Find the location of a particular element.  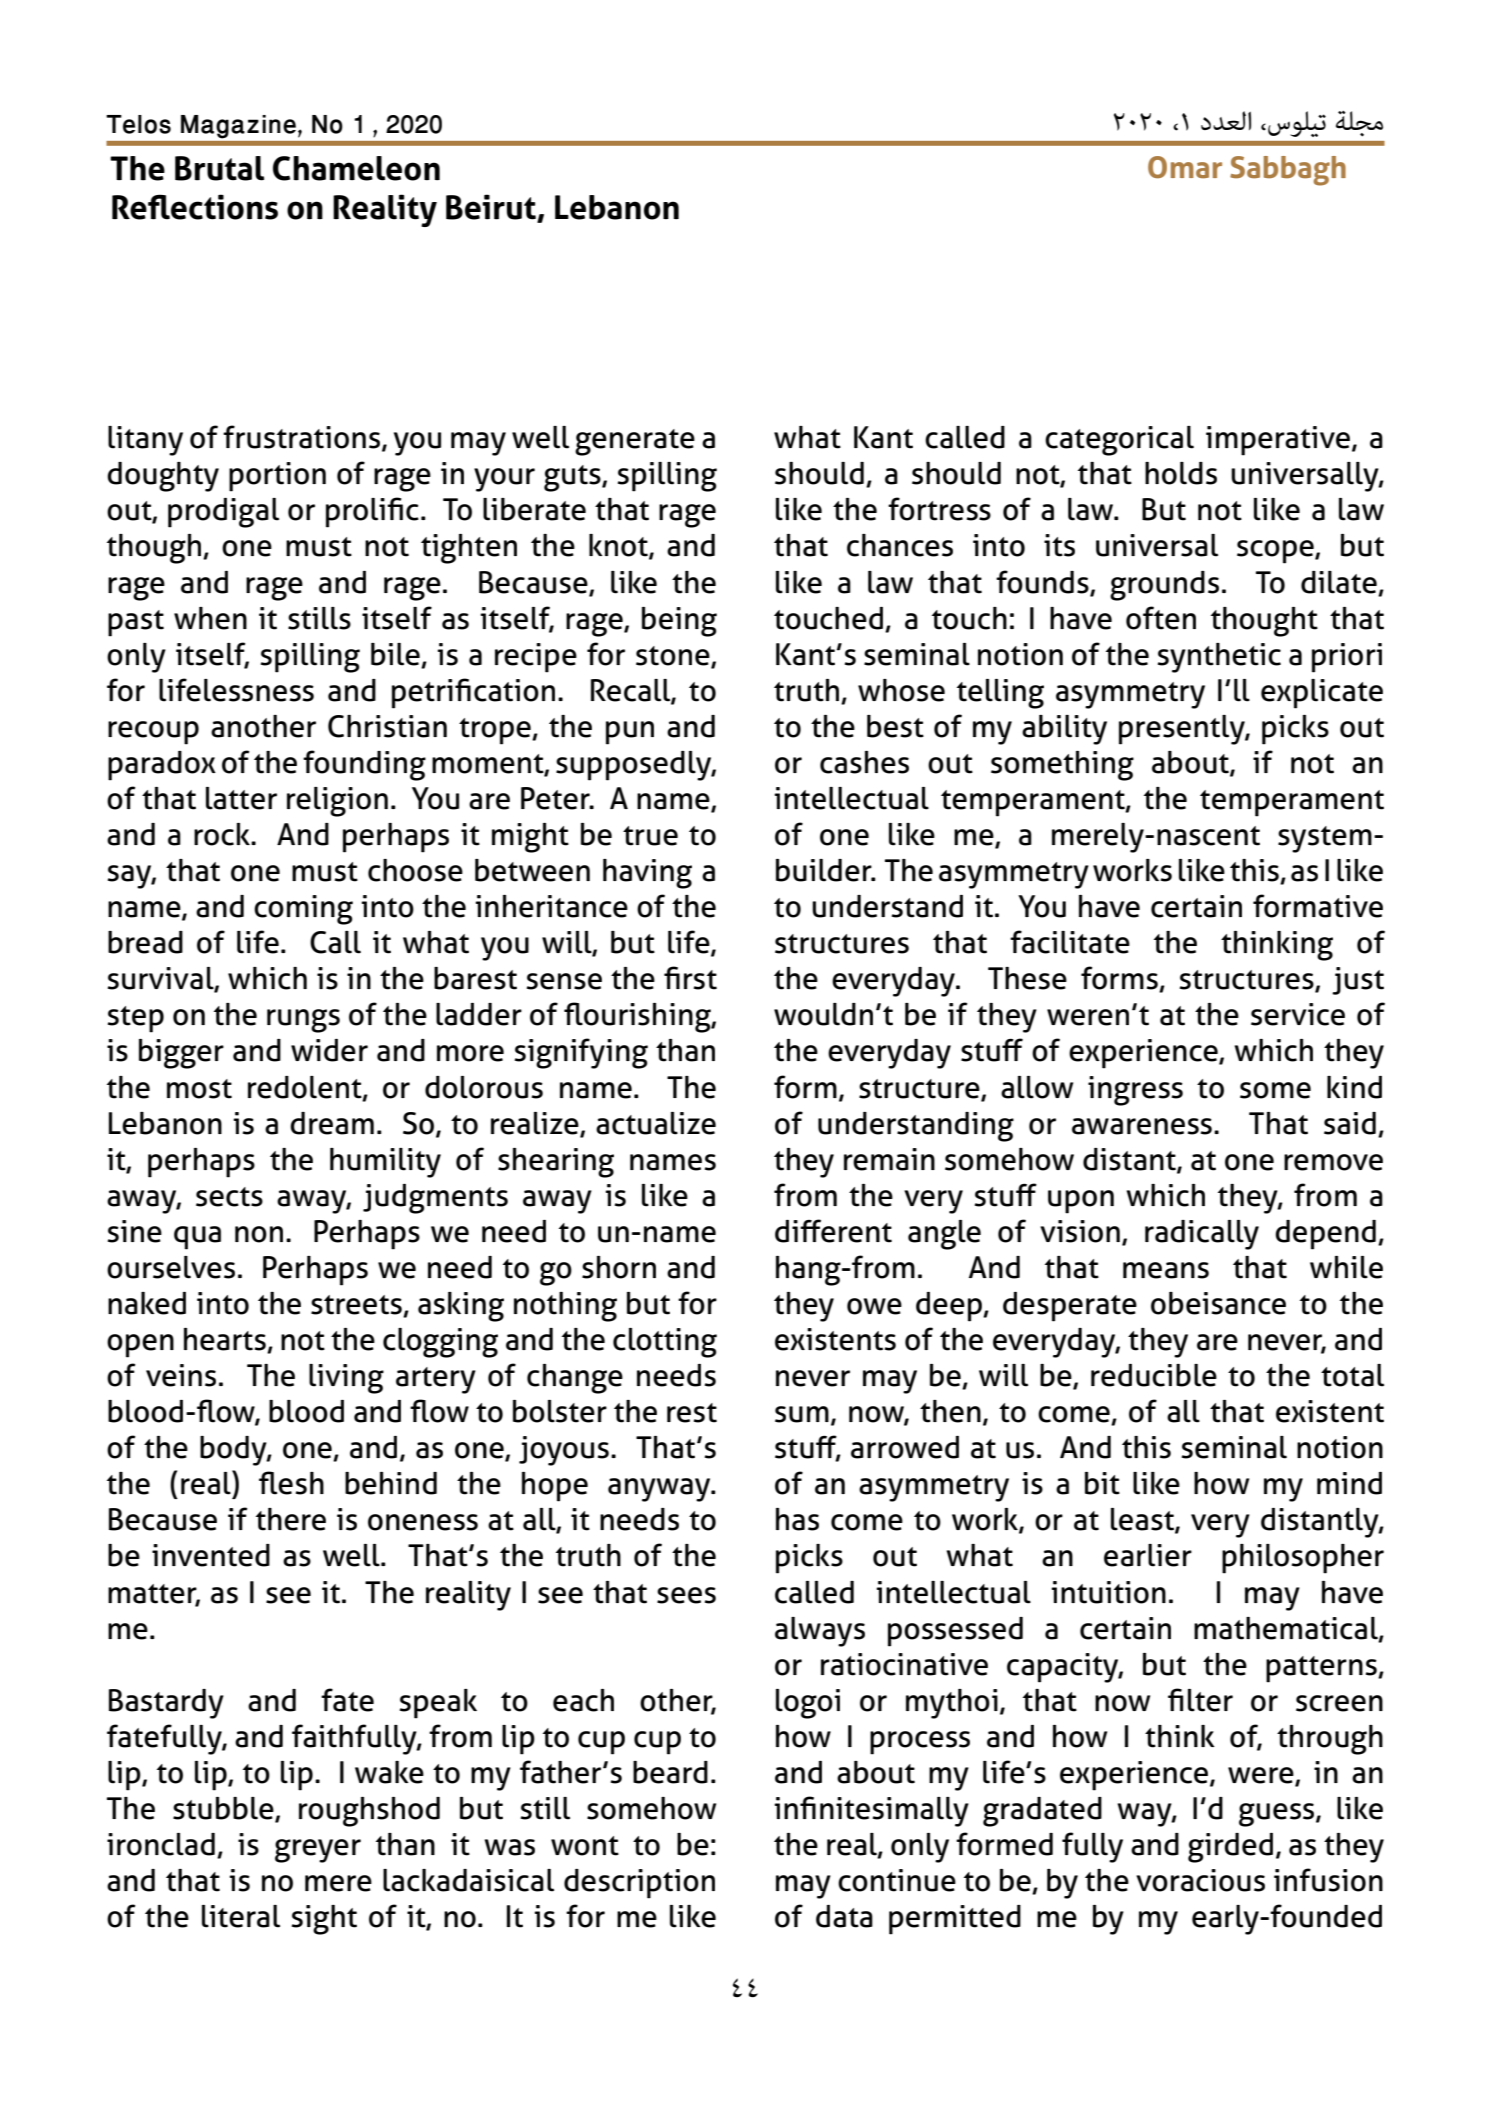

Brutal is located at coordinates (219, 168).
